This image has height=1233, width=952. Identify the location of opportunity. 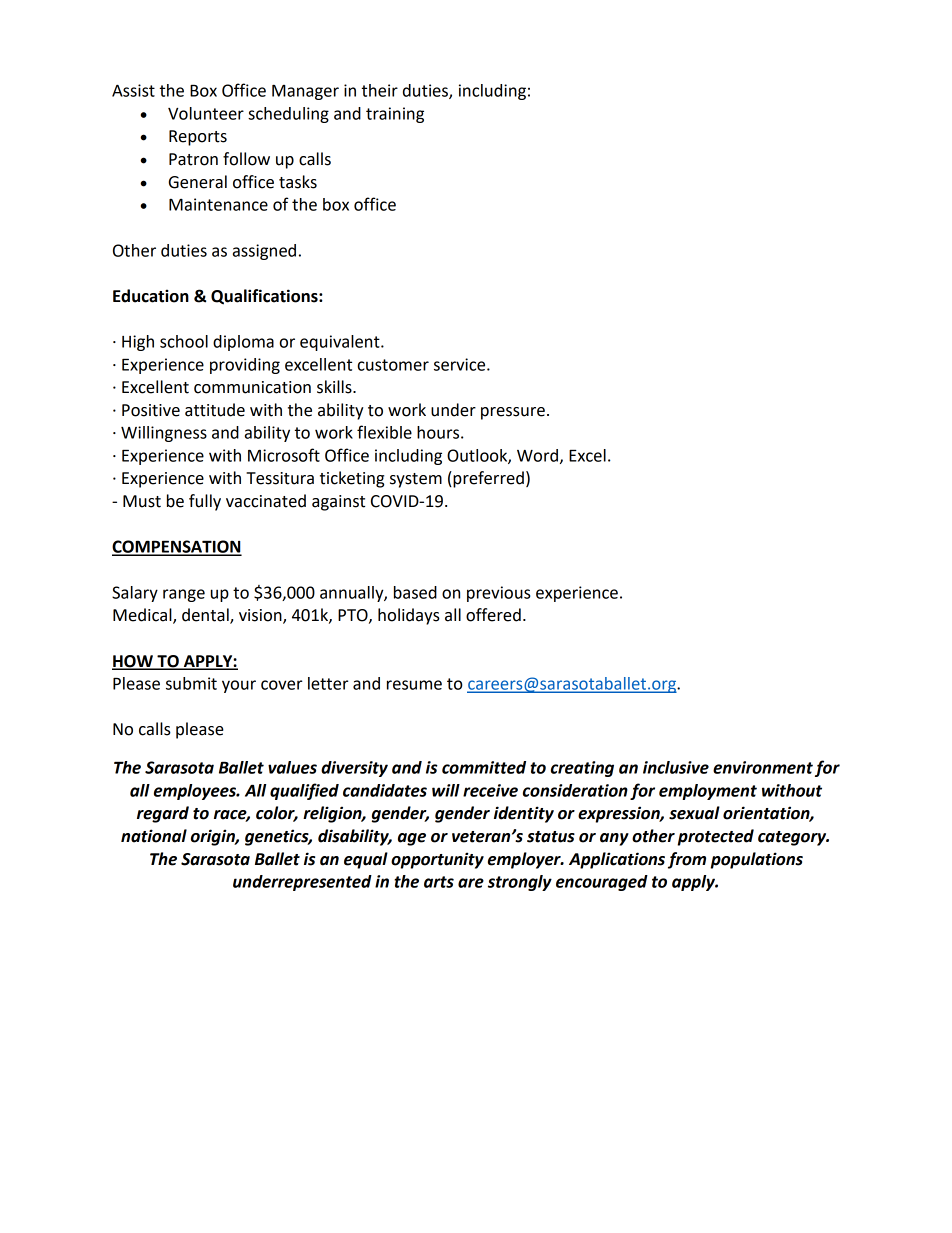
(437, 860).
